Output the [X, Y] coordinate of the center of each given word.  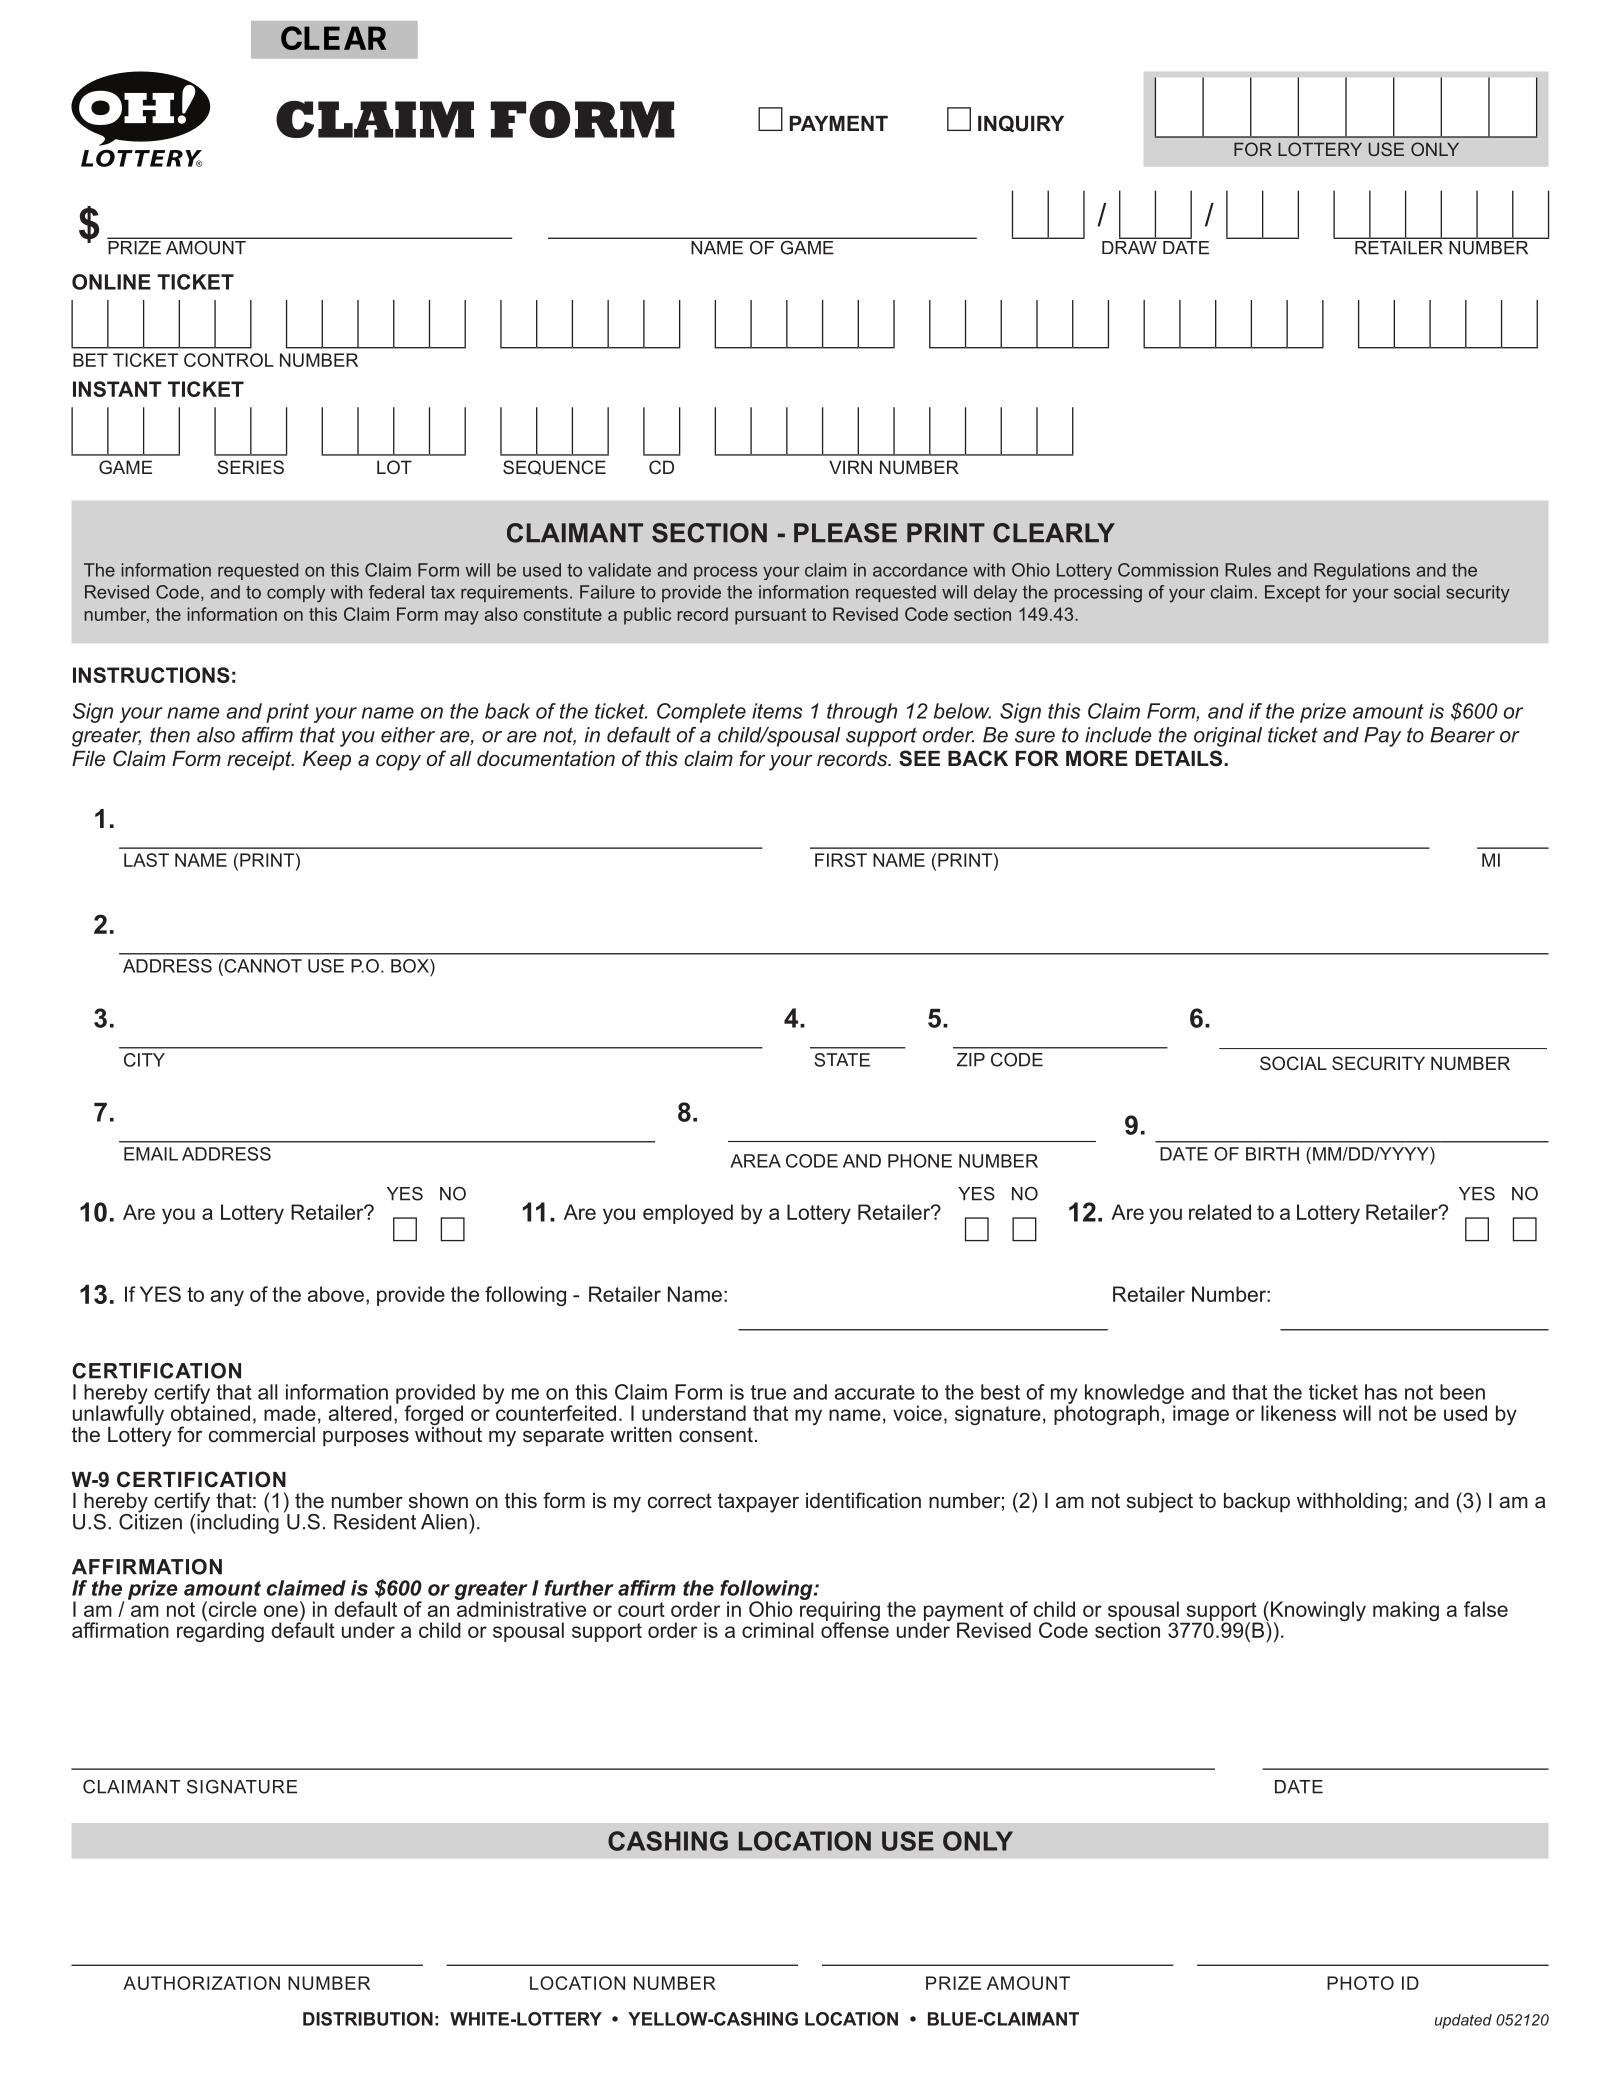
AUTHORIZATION [201, 1983]
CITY [144, 1060]
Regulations [1362, 571]
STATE [842, 1060]
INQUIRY [1021, 124]
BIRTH [1272, 1154]
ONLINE [111, 282]
